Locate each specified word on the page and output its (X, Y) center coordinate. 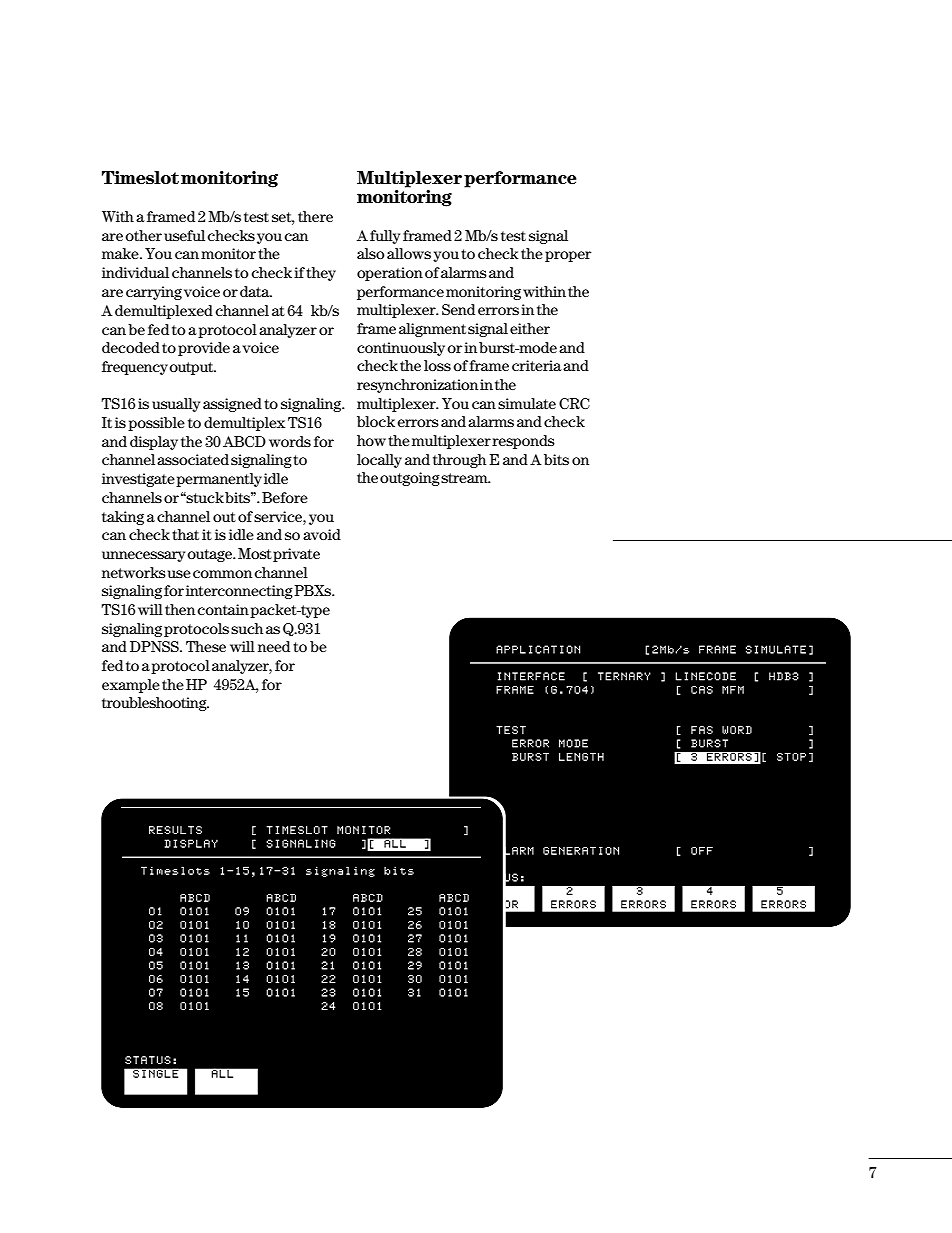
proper (568, 256)
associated (193, 459)
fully (385, 237)
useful (184, 235)
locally (379, 461)
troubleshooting (155, 704)
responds (523, 442)
